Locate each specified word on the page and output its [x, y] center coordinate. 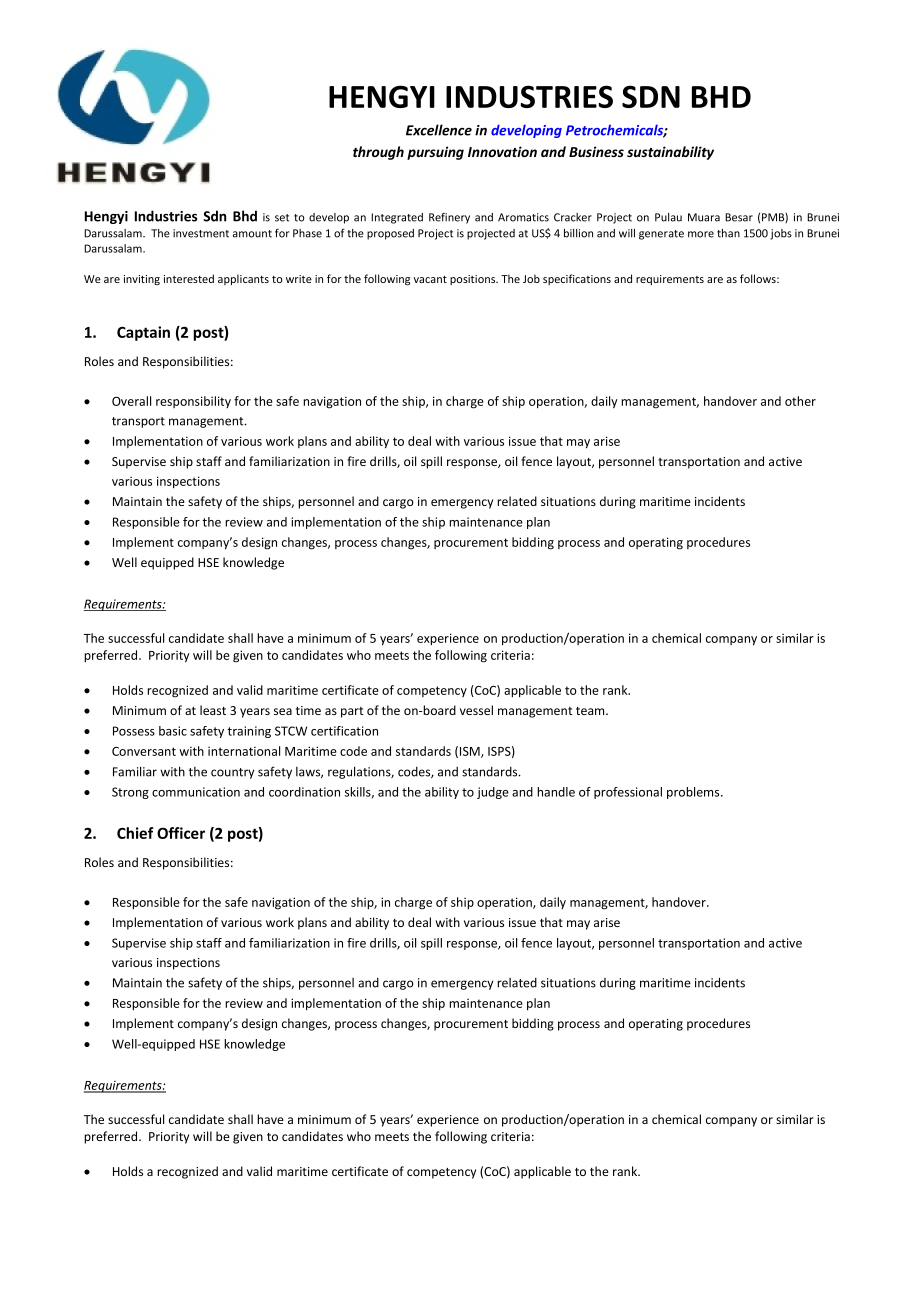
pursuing [435, 153]
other [800, 401]
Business [596, 151]
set [282, 218]
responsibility [193, 402]
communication [196, 792]
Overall [131, 401]
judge [493, 793]
